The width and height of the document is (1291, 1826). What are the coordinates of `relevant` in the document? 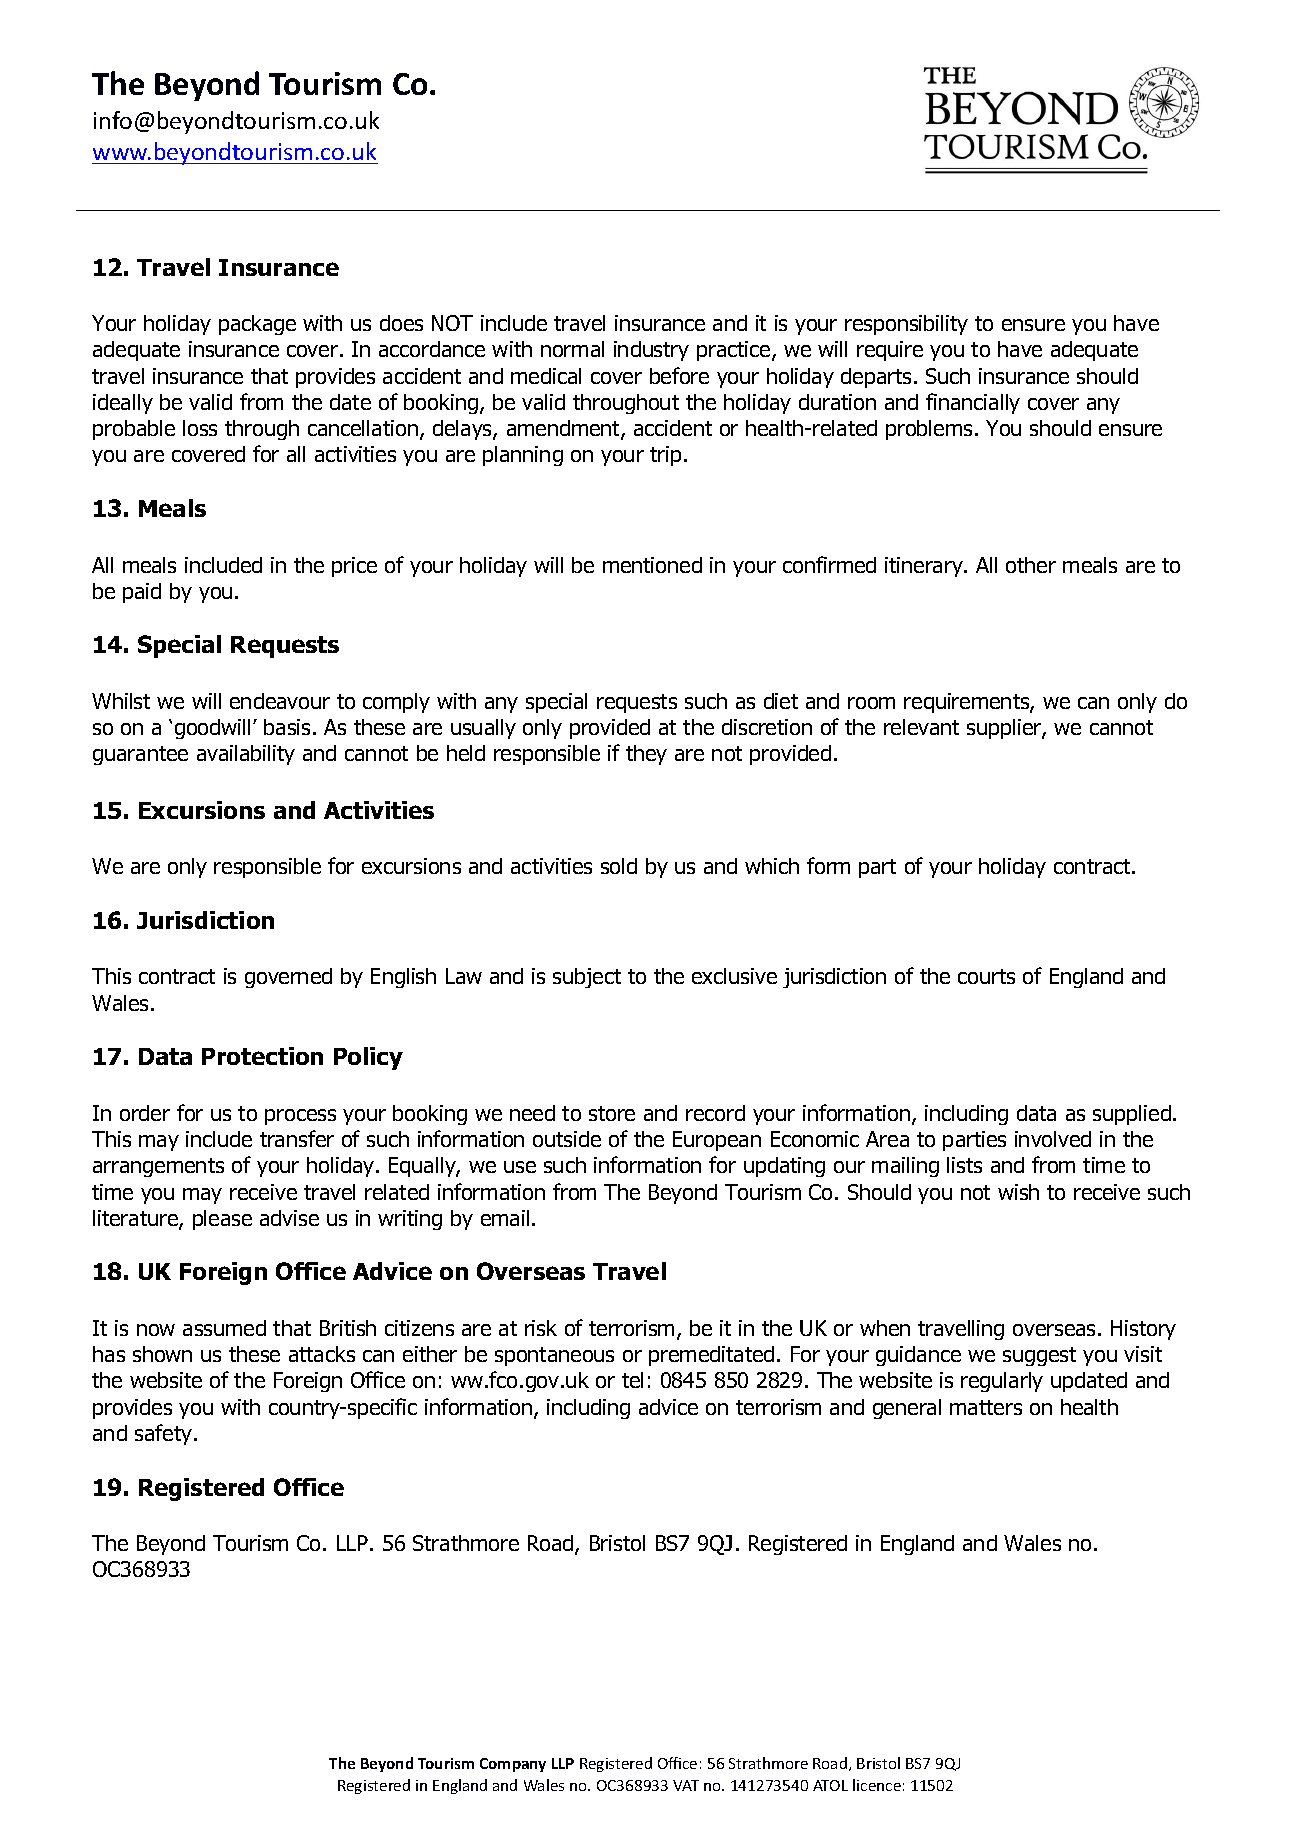 It's located at (921, 727).
